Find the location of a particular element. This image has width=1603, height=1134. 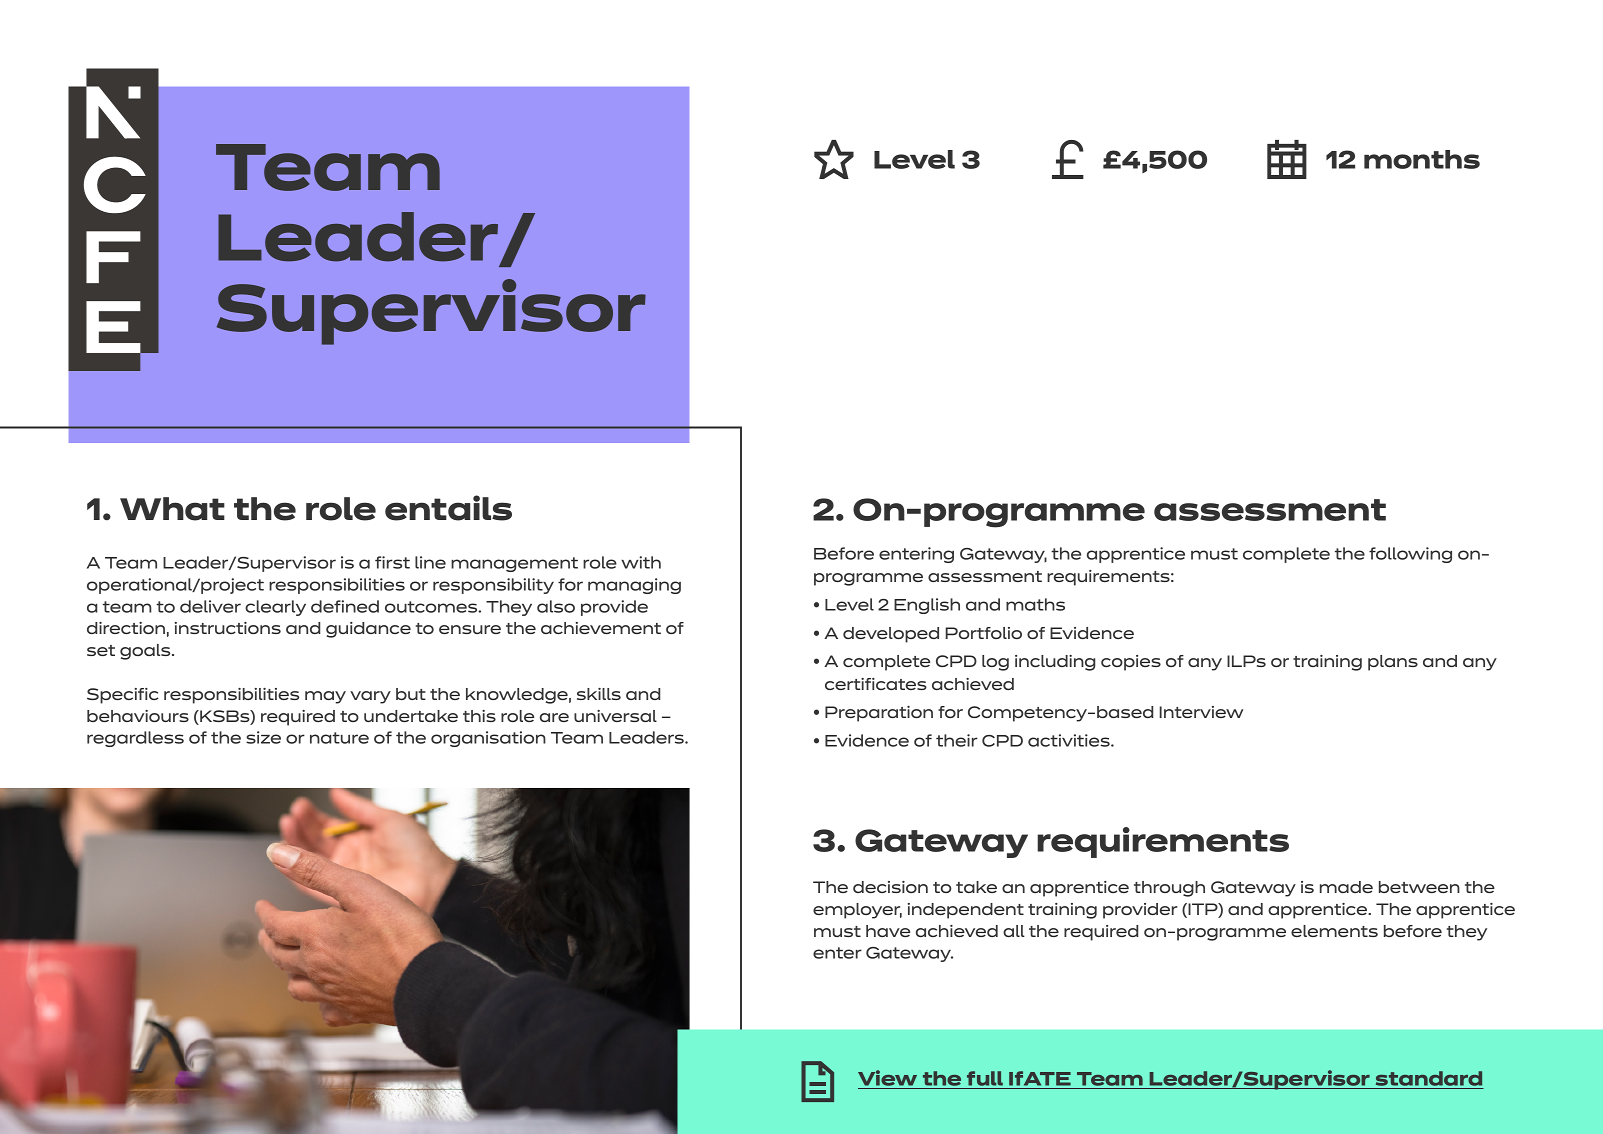

have is located at coordinates (888, 931).
